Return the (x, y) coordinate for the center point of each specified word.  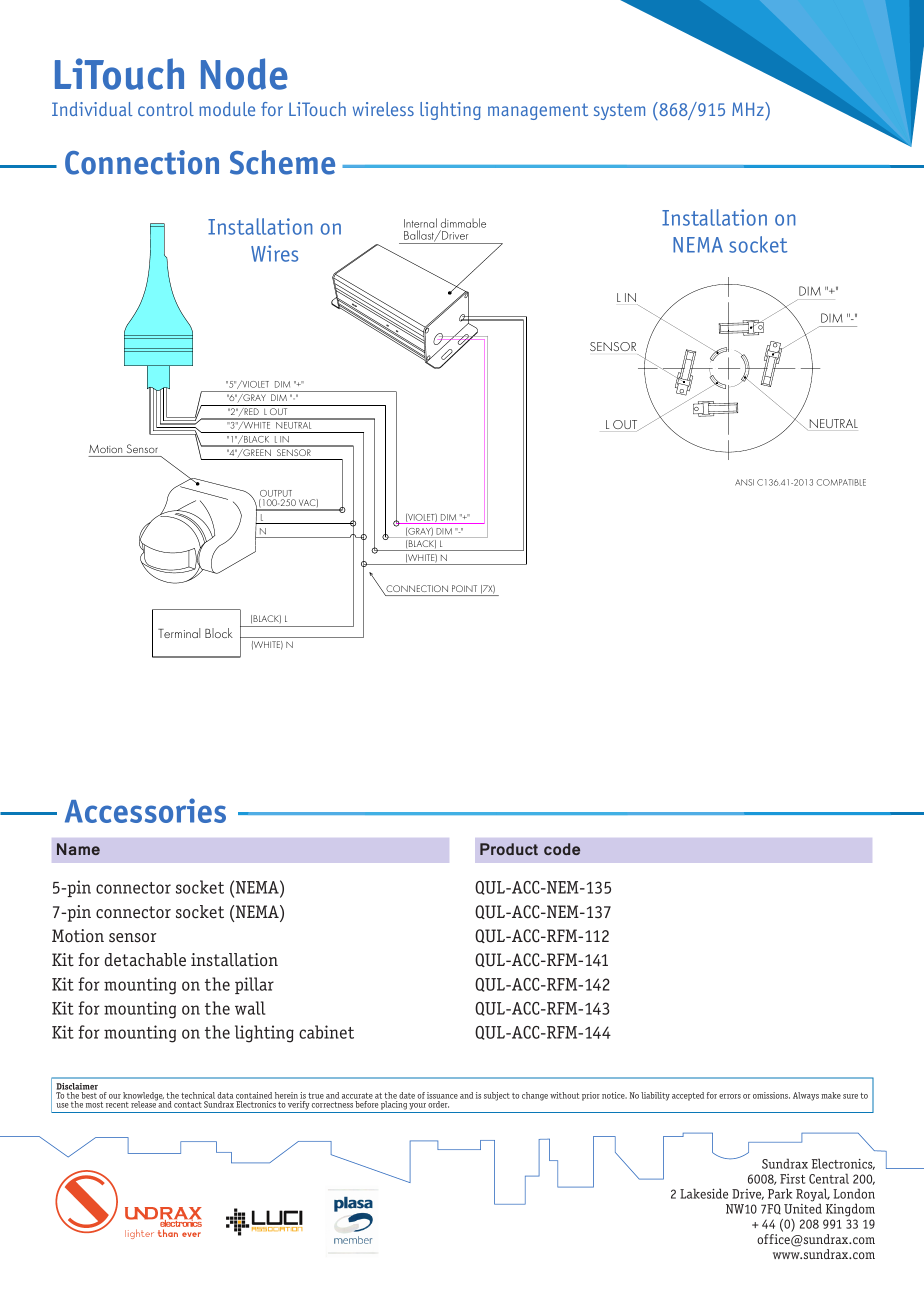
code (562, 849)
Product (509, 849)
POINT (464, 588)
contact (188, 1105)
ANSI (744, 482)
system (619, 111)
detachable (145, 960)
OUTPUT (276, 493)
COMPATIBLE (841, 482)
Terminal (179, 633)
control (166, 109)
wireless (383, 109)
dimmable (463, 223)
